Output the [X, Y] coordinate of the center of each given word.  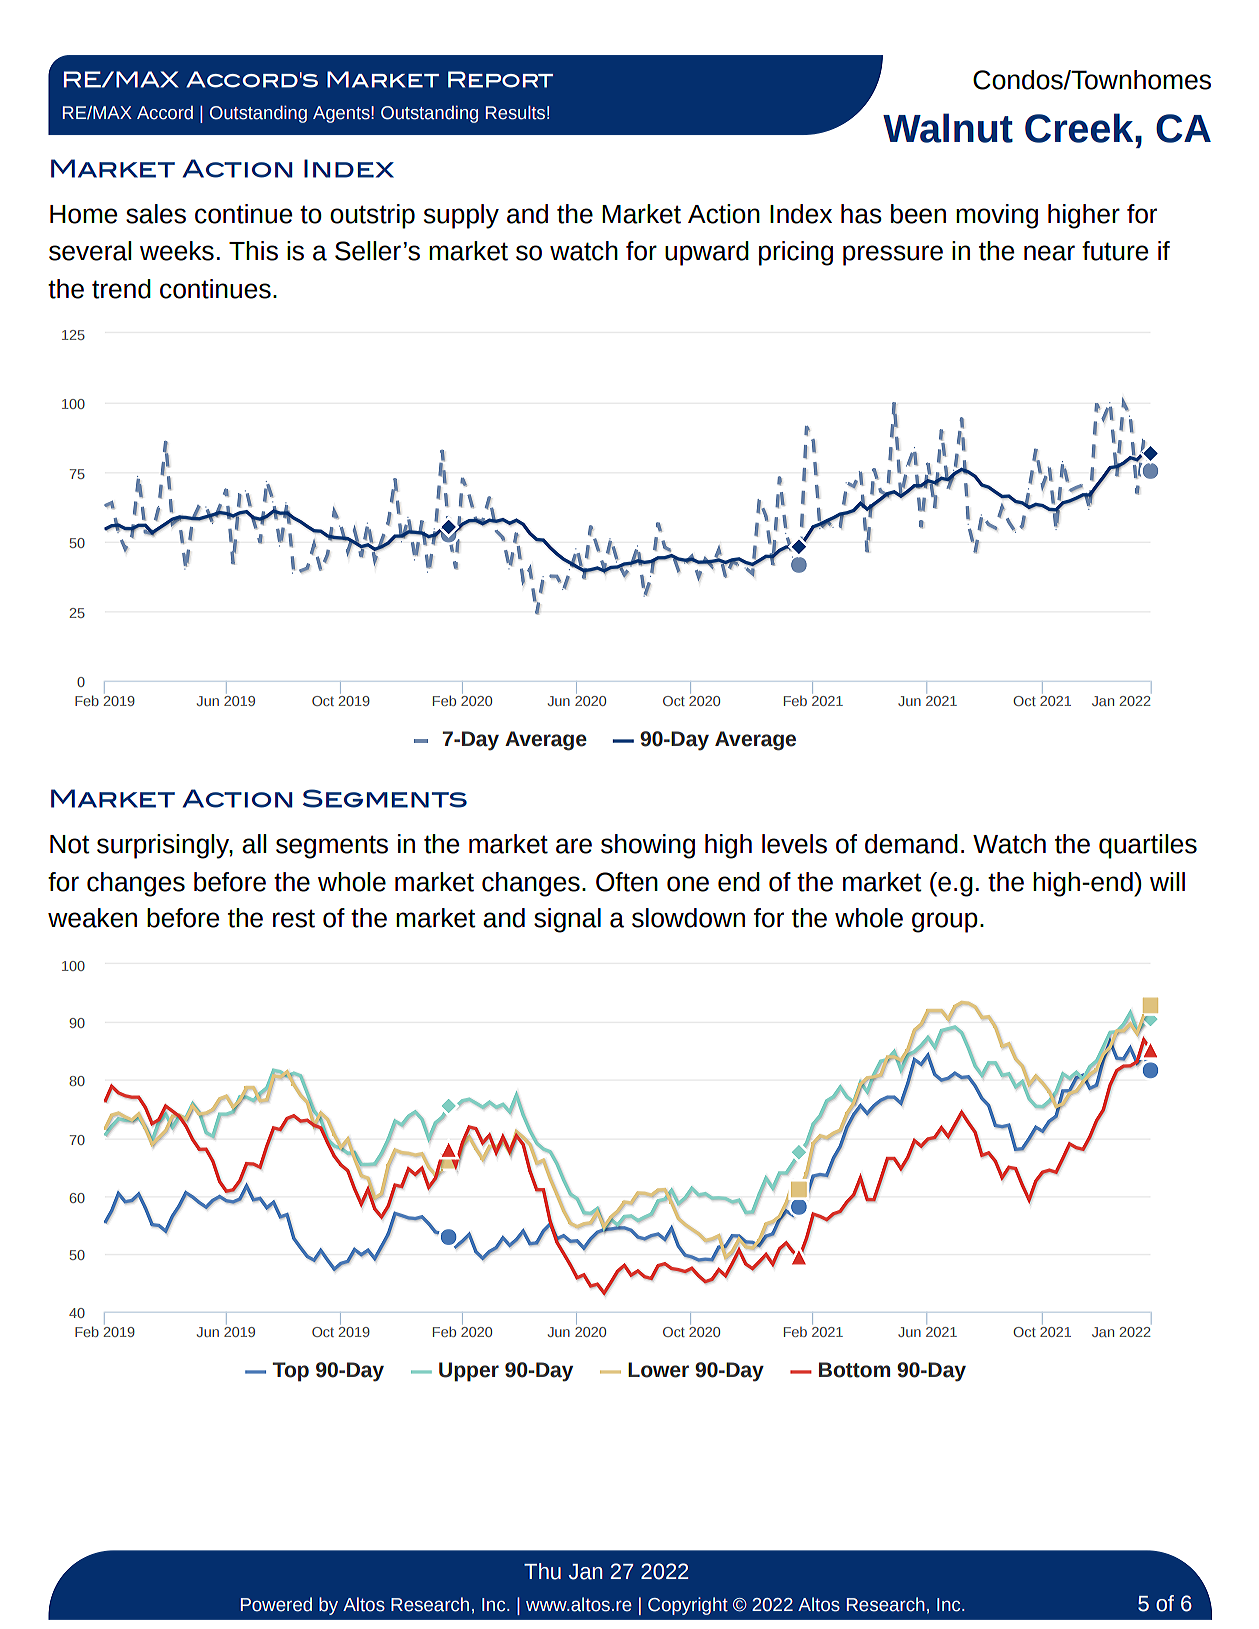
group [945, 922]
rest [294, 918]
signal [567, 920]
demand [911, 844]
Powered [276, 1604]
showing [648, 846]
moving [997, 216]
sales [156, 214]
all [254, 844]
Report [500, 79]
